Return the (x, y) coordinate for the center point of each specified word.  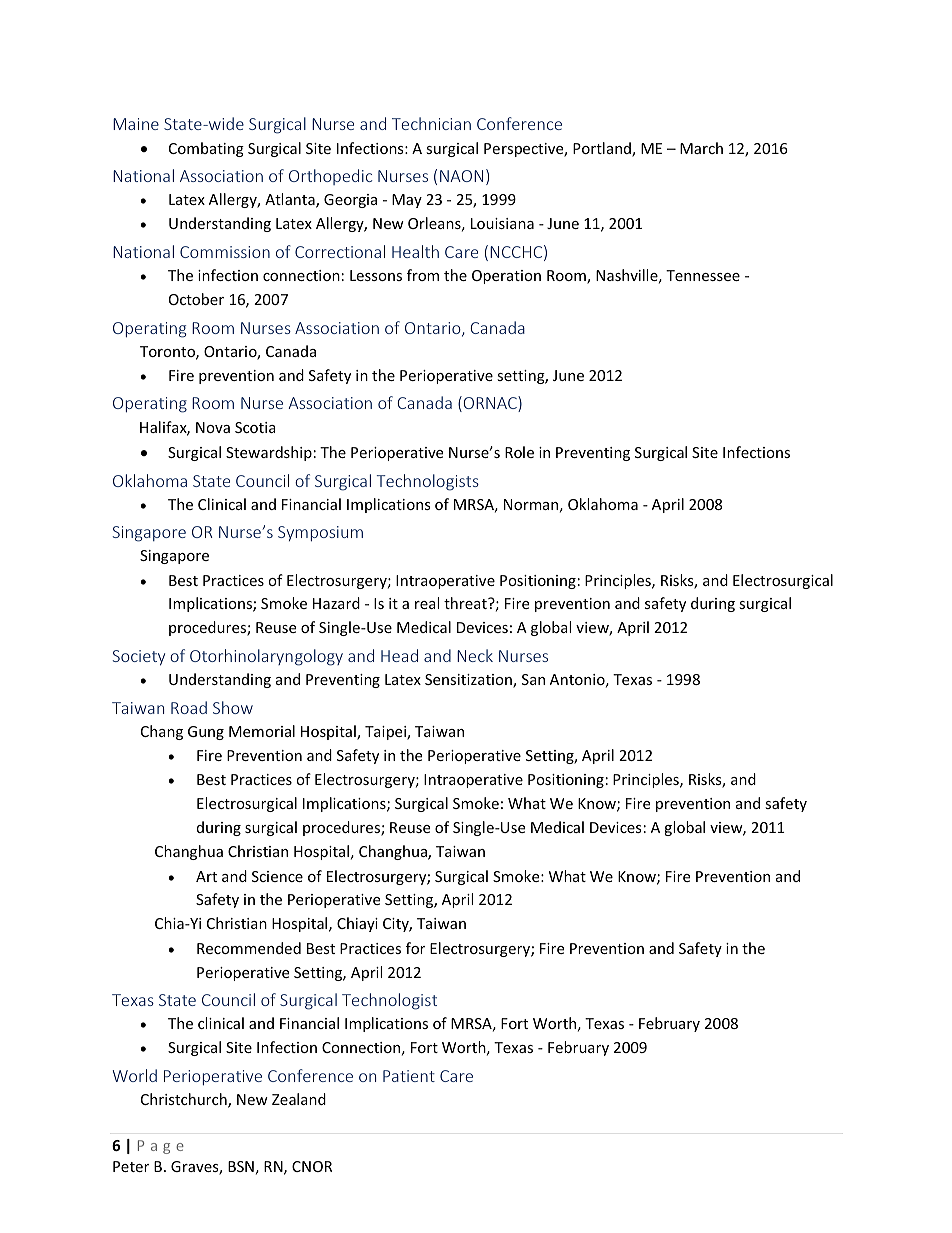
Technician (431, 123)
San (533, 679)
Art (206, 876)
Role (519, 452)
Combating (206, 149)
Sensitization (469, 681)
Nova (213, 427)
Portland (603, 149)
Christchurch (185, 1100)
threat (466, 603)
